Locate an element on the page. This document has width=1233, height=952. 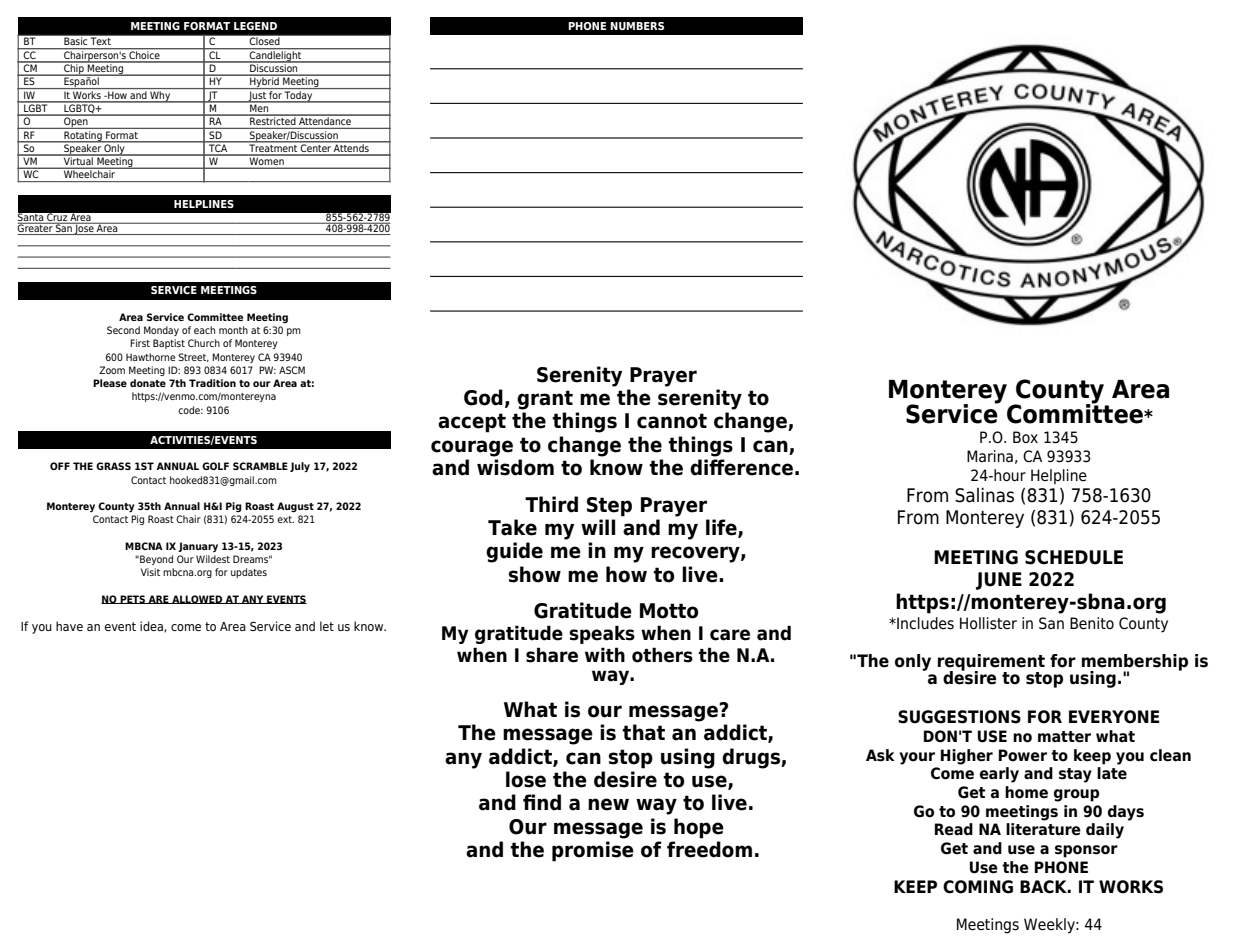
LEGEND is located at coordinates (255, 26).
